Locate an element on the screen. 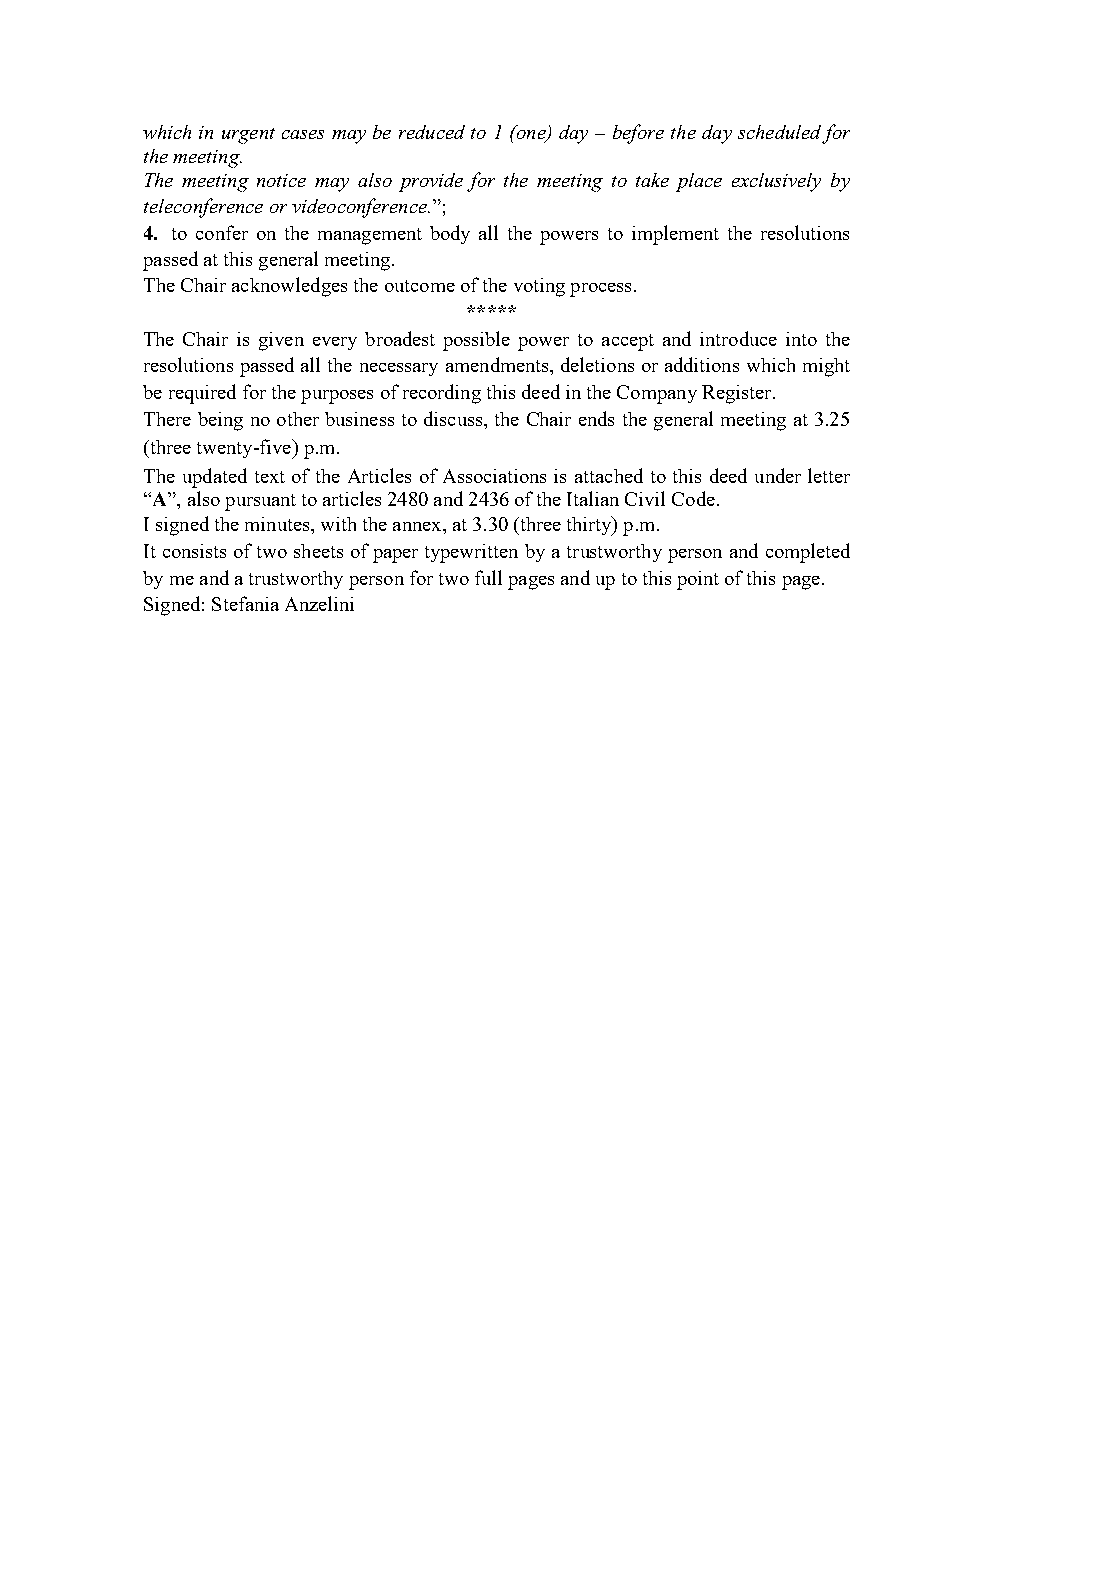 This screenshot has height=1579, width=1116. under is located at coordinates (778, 475).
